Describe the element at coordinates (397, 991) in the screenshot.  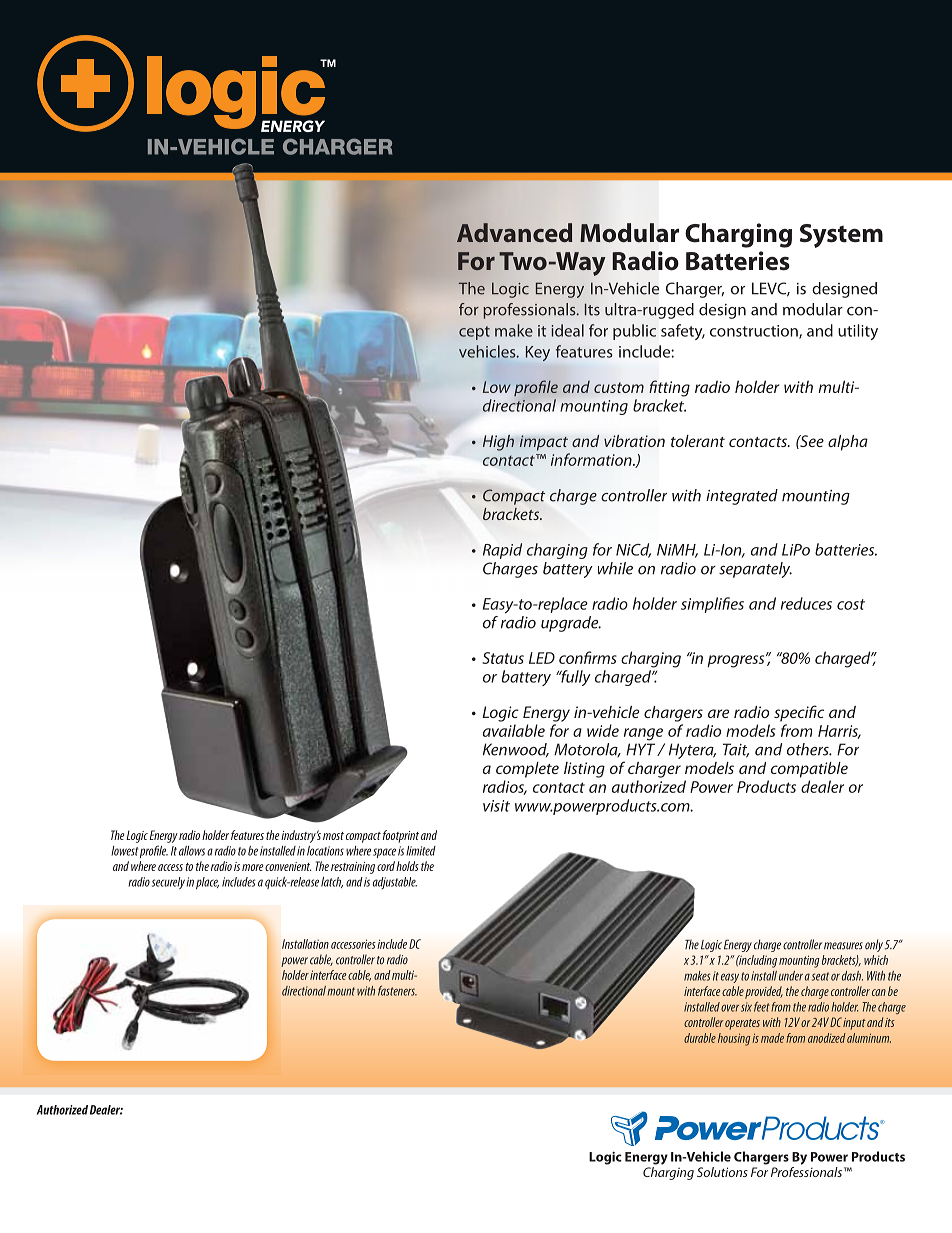
I see `fasteners` at that location.
